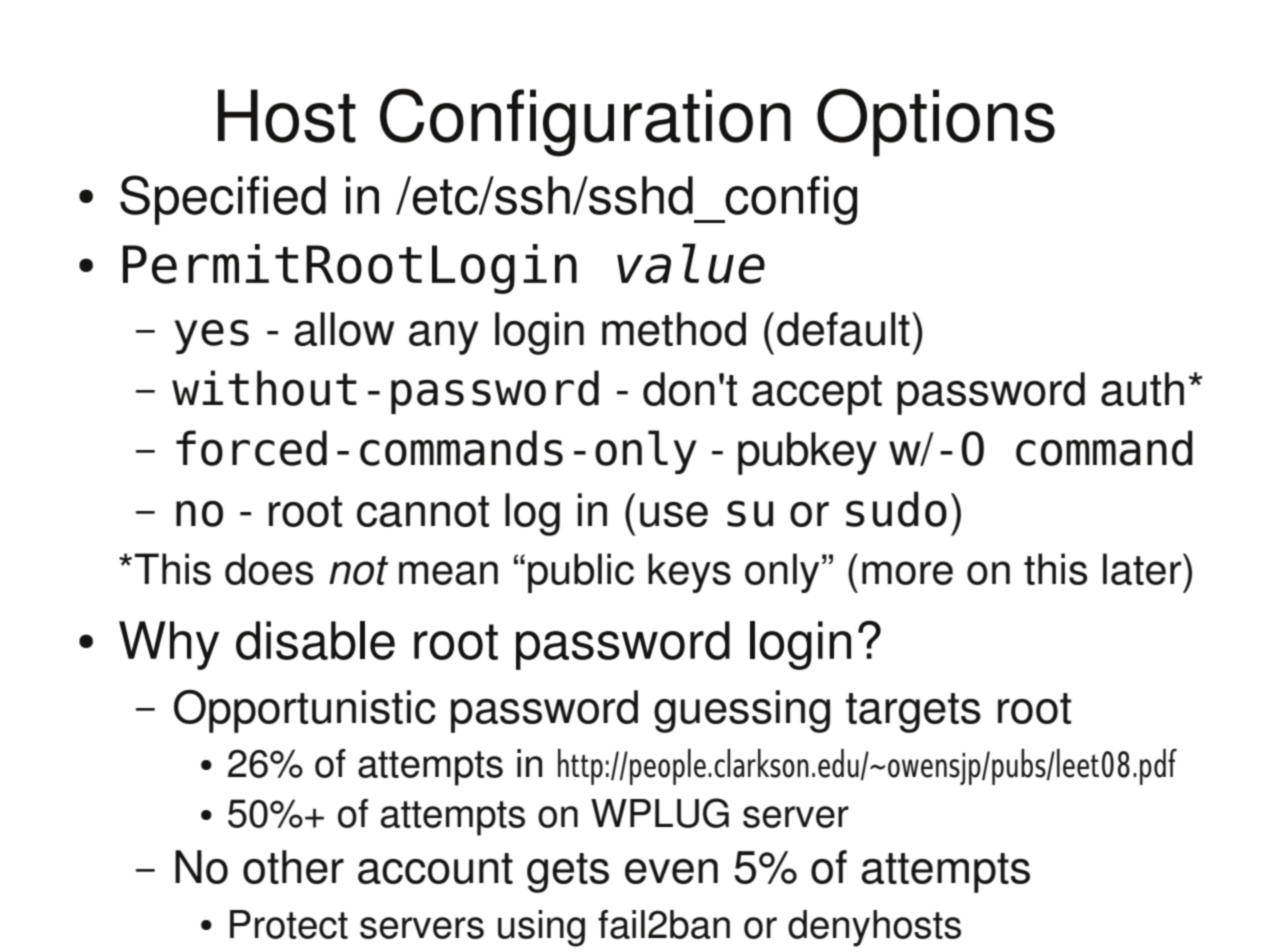 This document has width=1271, height=952. I want to click on using, so click(541, 928).
